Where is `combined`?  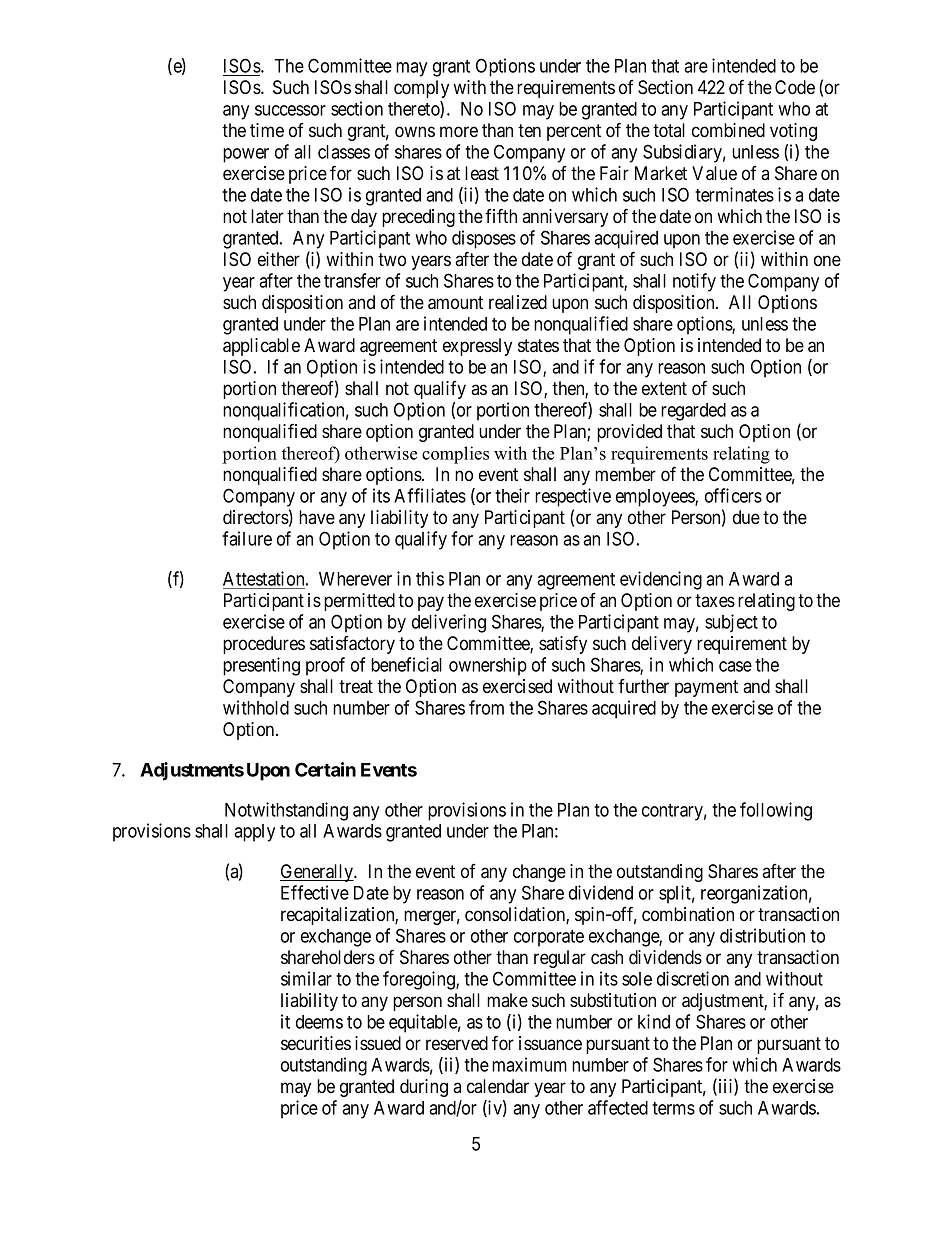 combined is located at coordinates (728, 130).
